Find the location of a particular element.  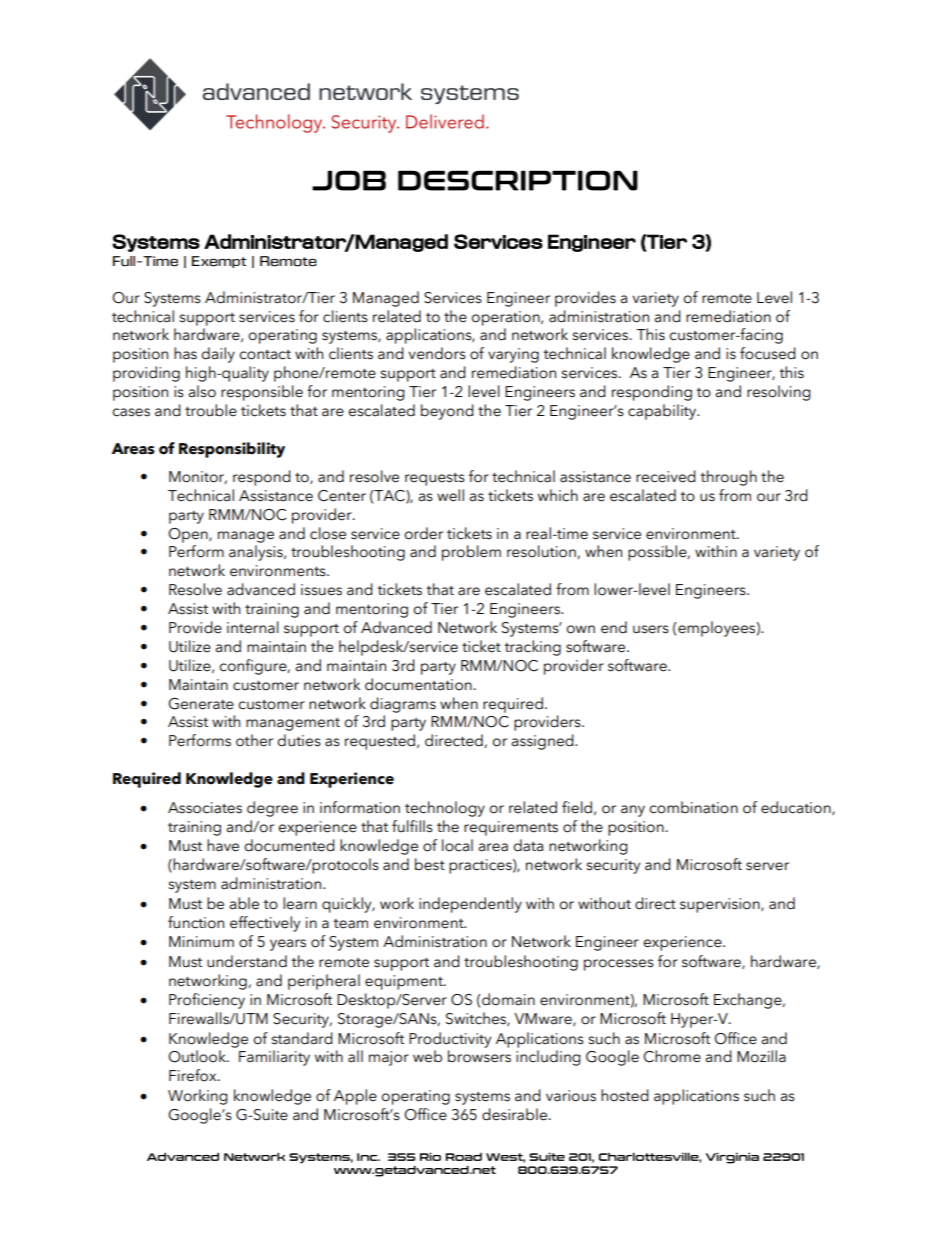

Firefox is located at coordinates (194, 1075).
